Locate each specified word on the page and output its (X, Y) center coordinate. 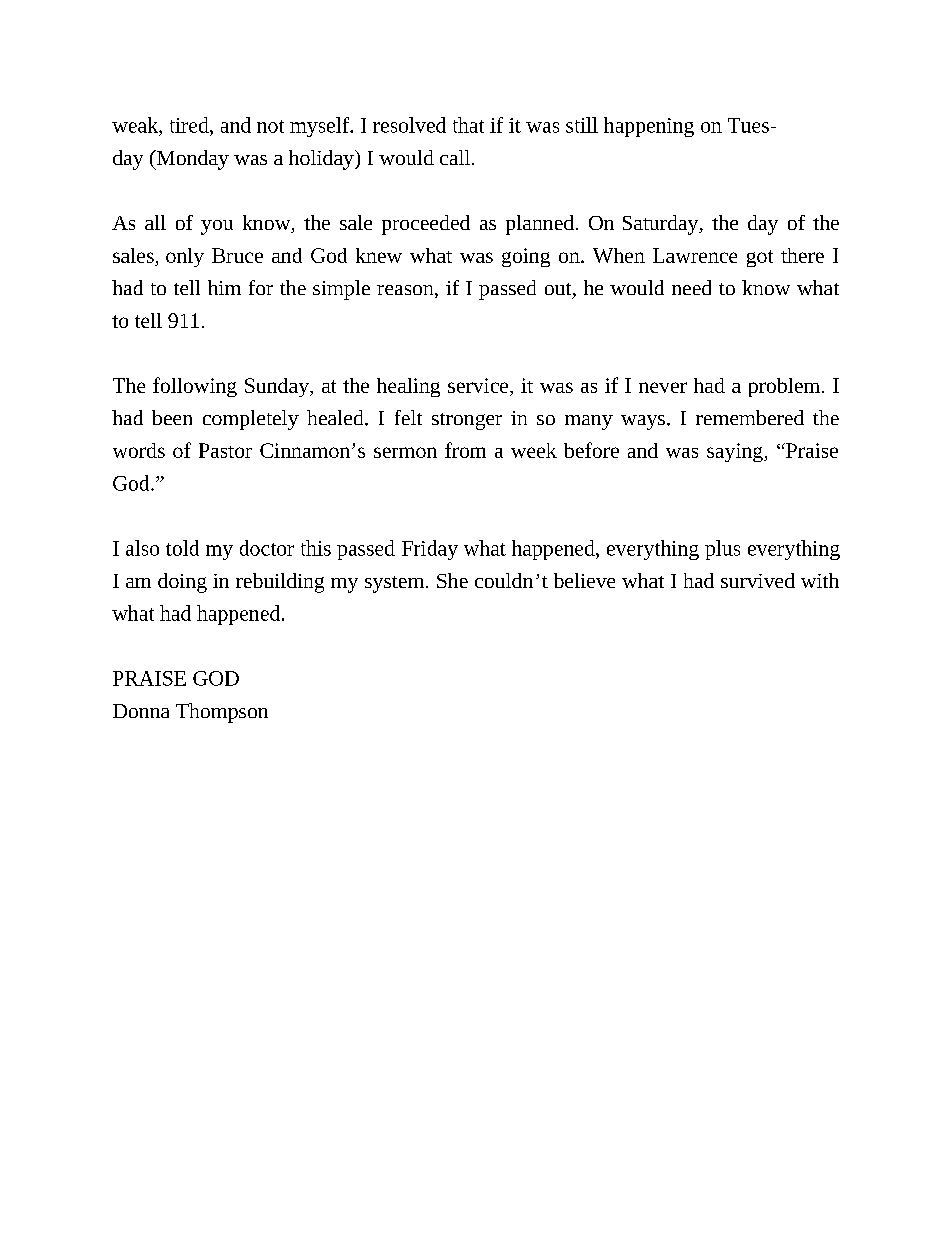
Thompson (222, 713)
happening (649, 127)
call (456, 157)
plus (722, 550)
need (691, 287)
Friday (430, 550)
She (452, 580)
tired (190, 125)
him (224, 287)
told (182, 548)
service (479, 385)
